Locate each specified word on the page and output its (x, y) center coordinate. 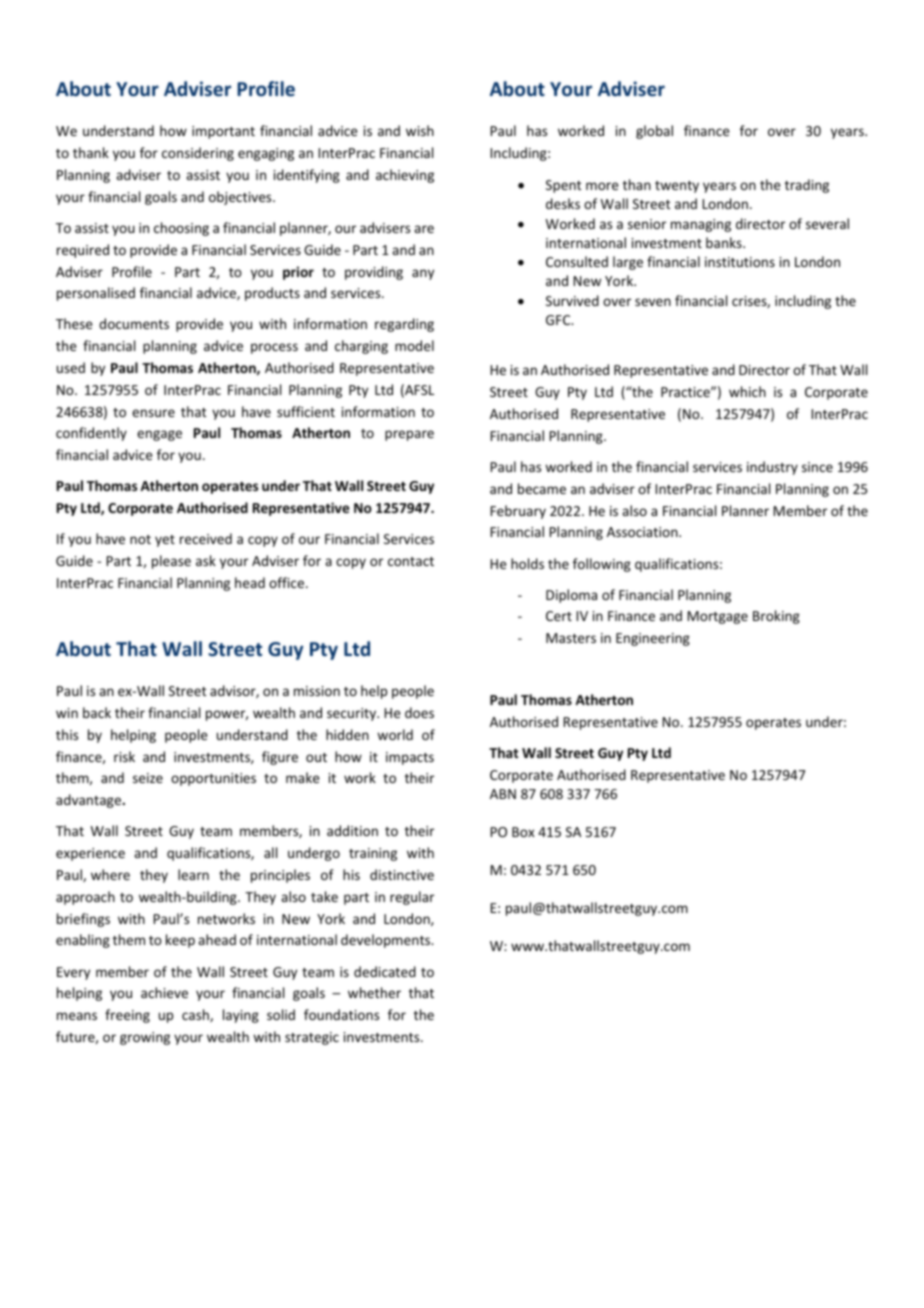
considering (198, 154)
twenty (677, 187)
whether (374, 992)
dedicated (385, 971)
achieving (405, 176)
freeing (127, 1016)
